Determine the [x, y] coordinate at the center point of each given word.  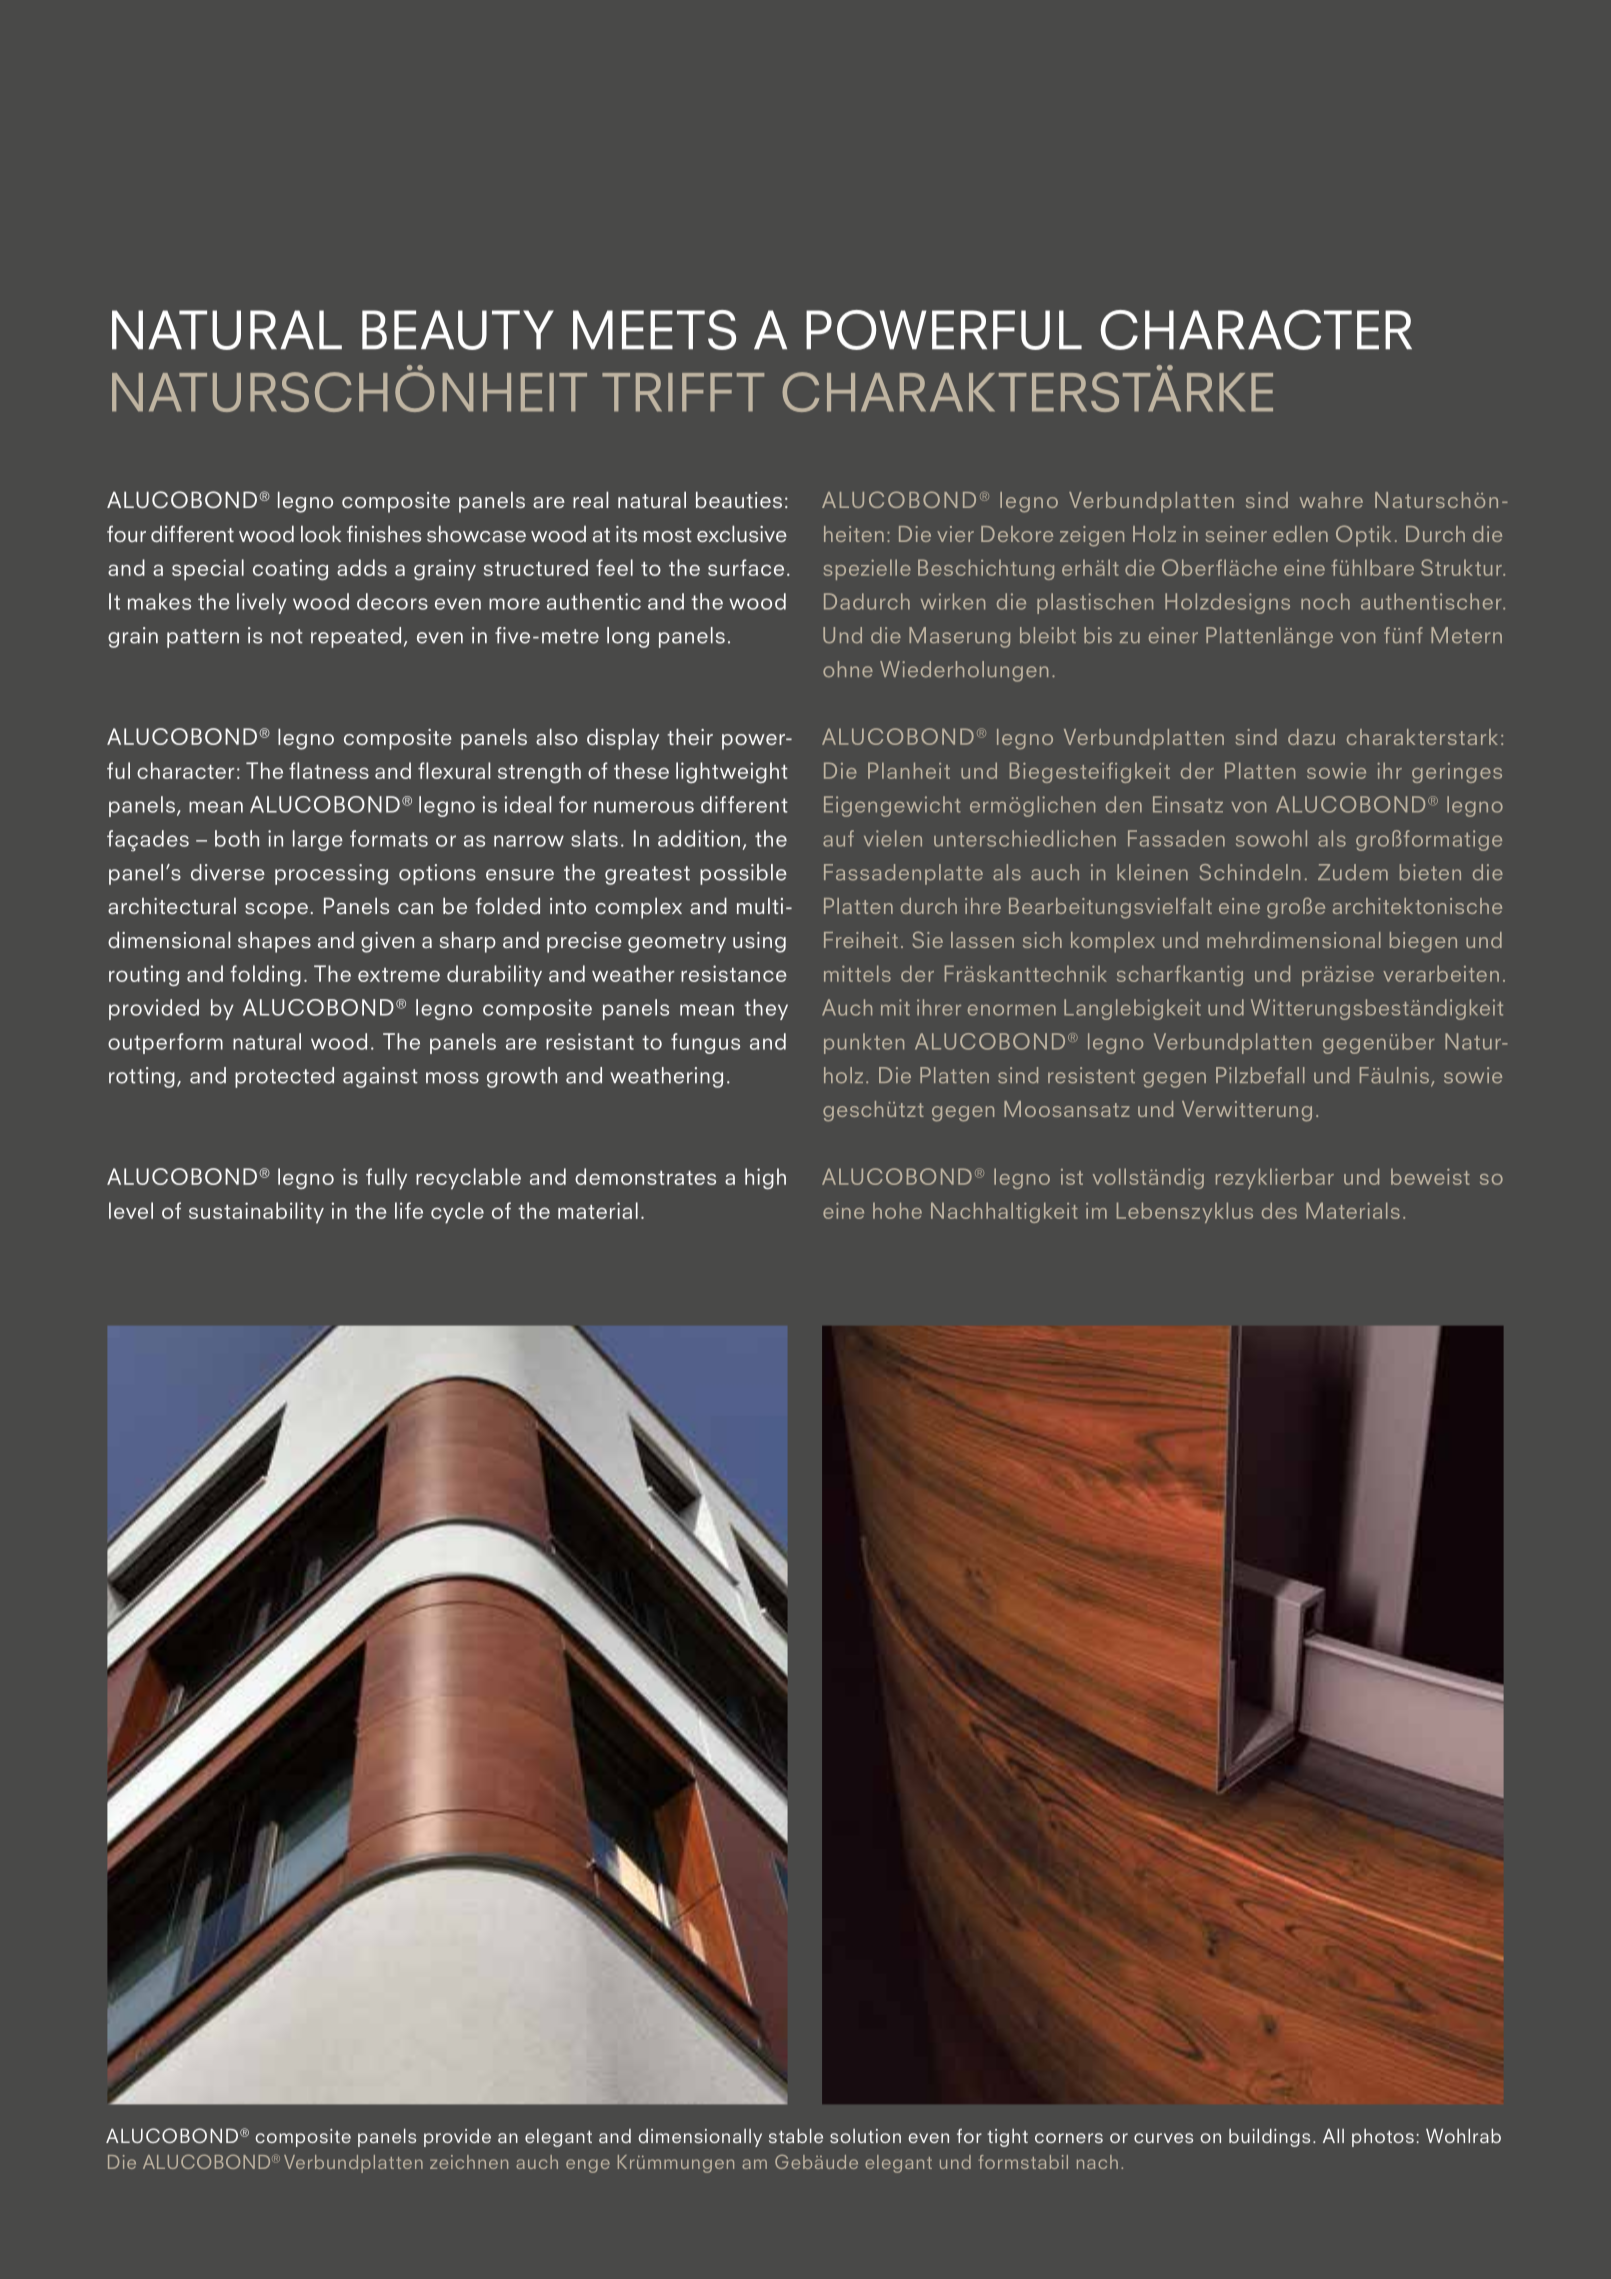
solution [865, 2136]
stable [796, 2136]
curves [1163, 2138]
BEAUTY [458, 330]
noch [1325, 601]
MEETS [654, 330]
